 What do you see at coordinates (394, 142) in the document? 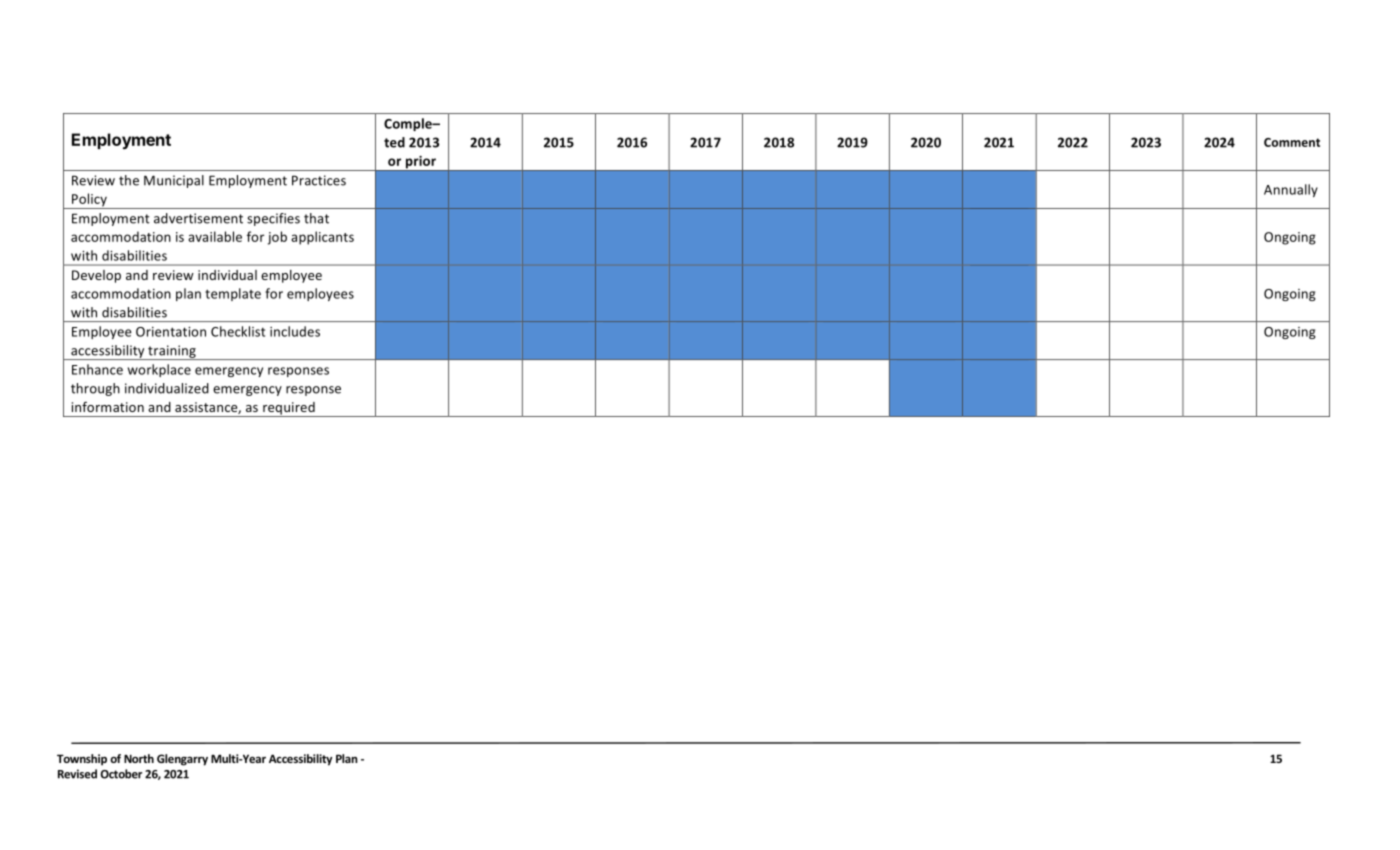
I see `ted` at bounding box center [394, 142].
